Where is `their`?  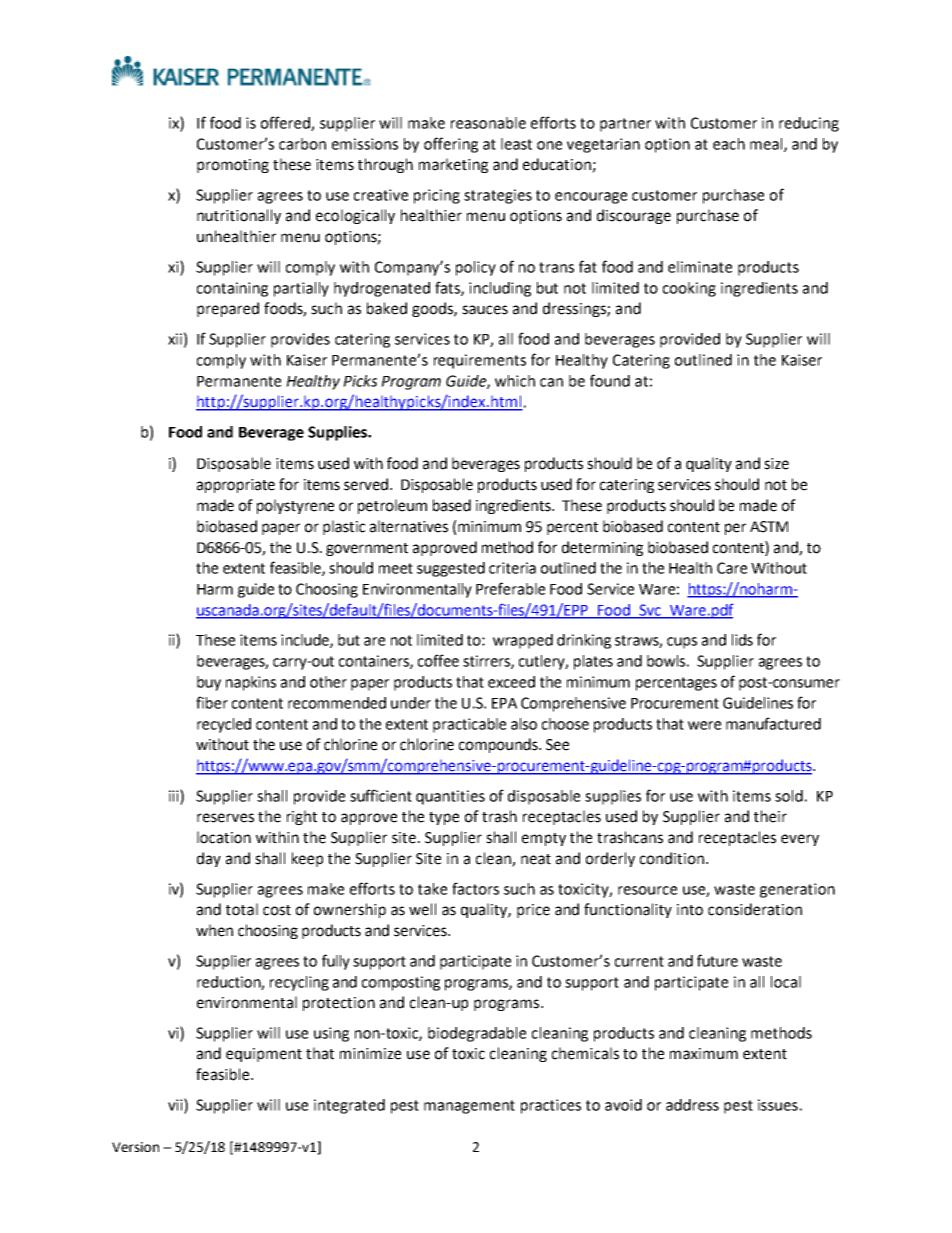
their is located at coordinates (770, 816).
